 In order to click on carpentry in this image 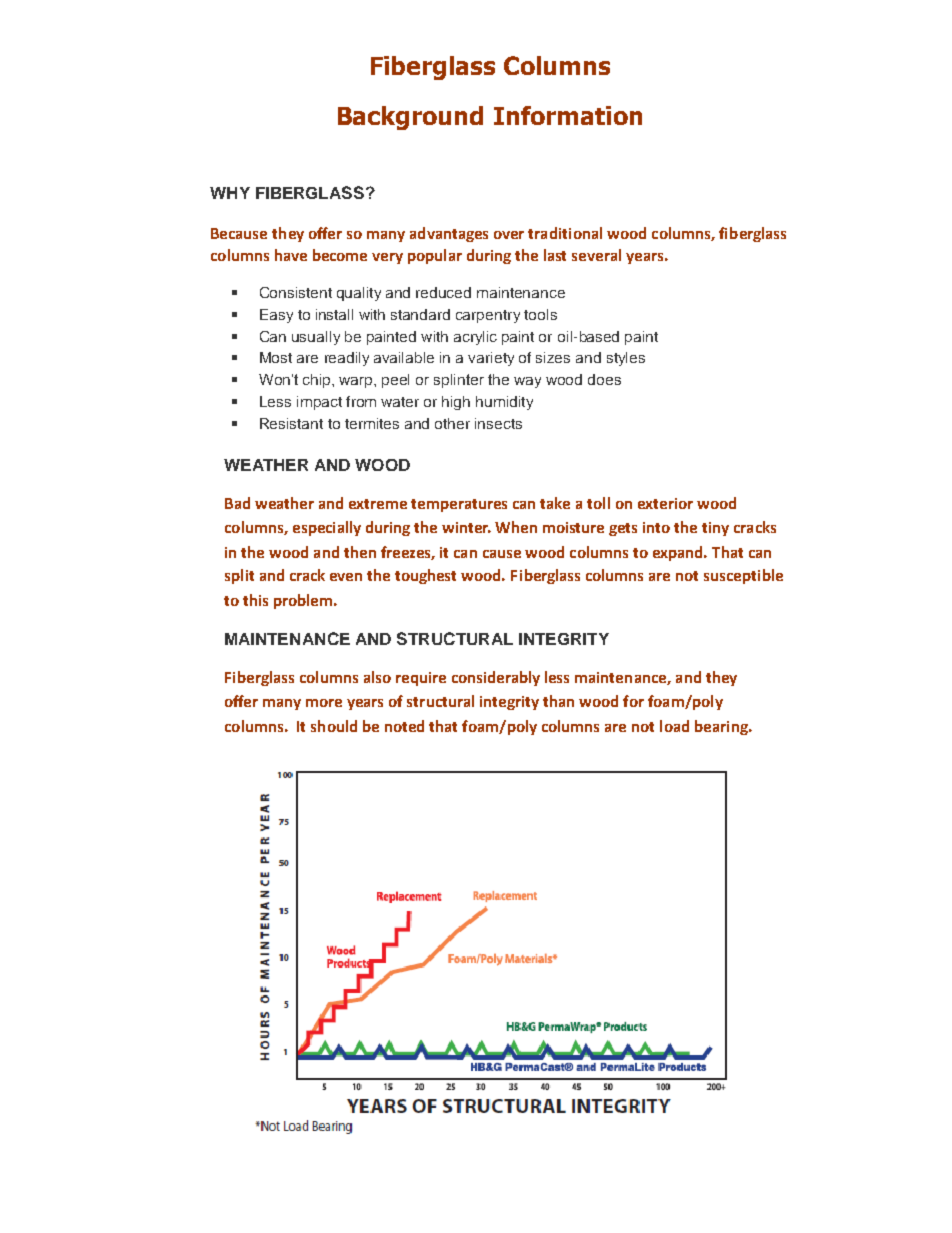, I will do `click(488, 316)`.
